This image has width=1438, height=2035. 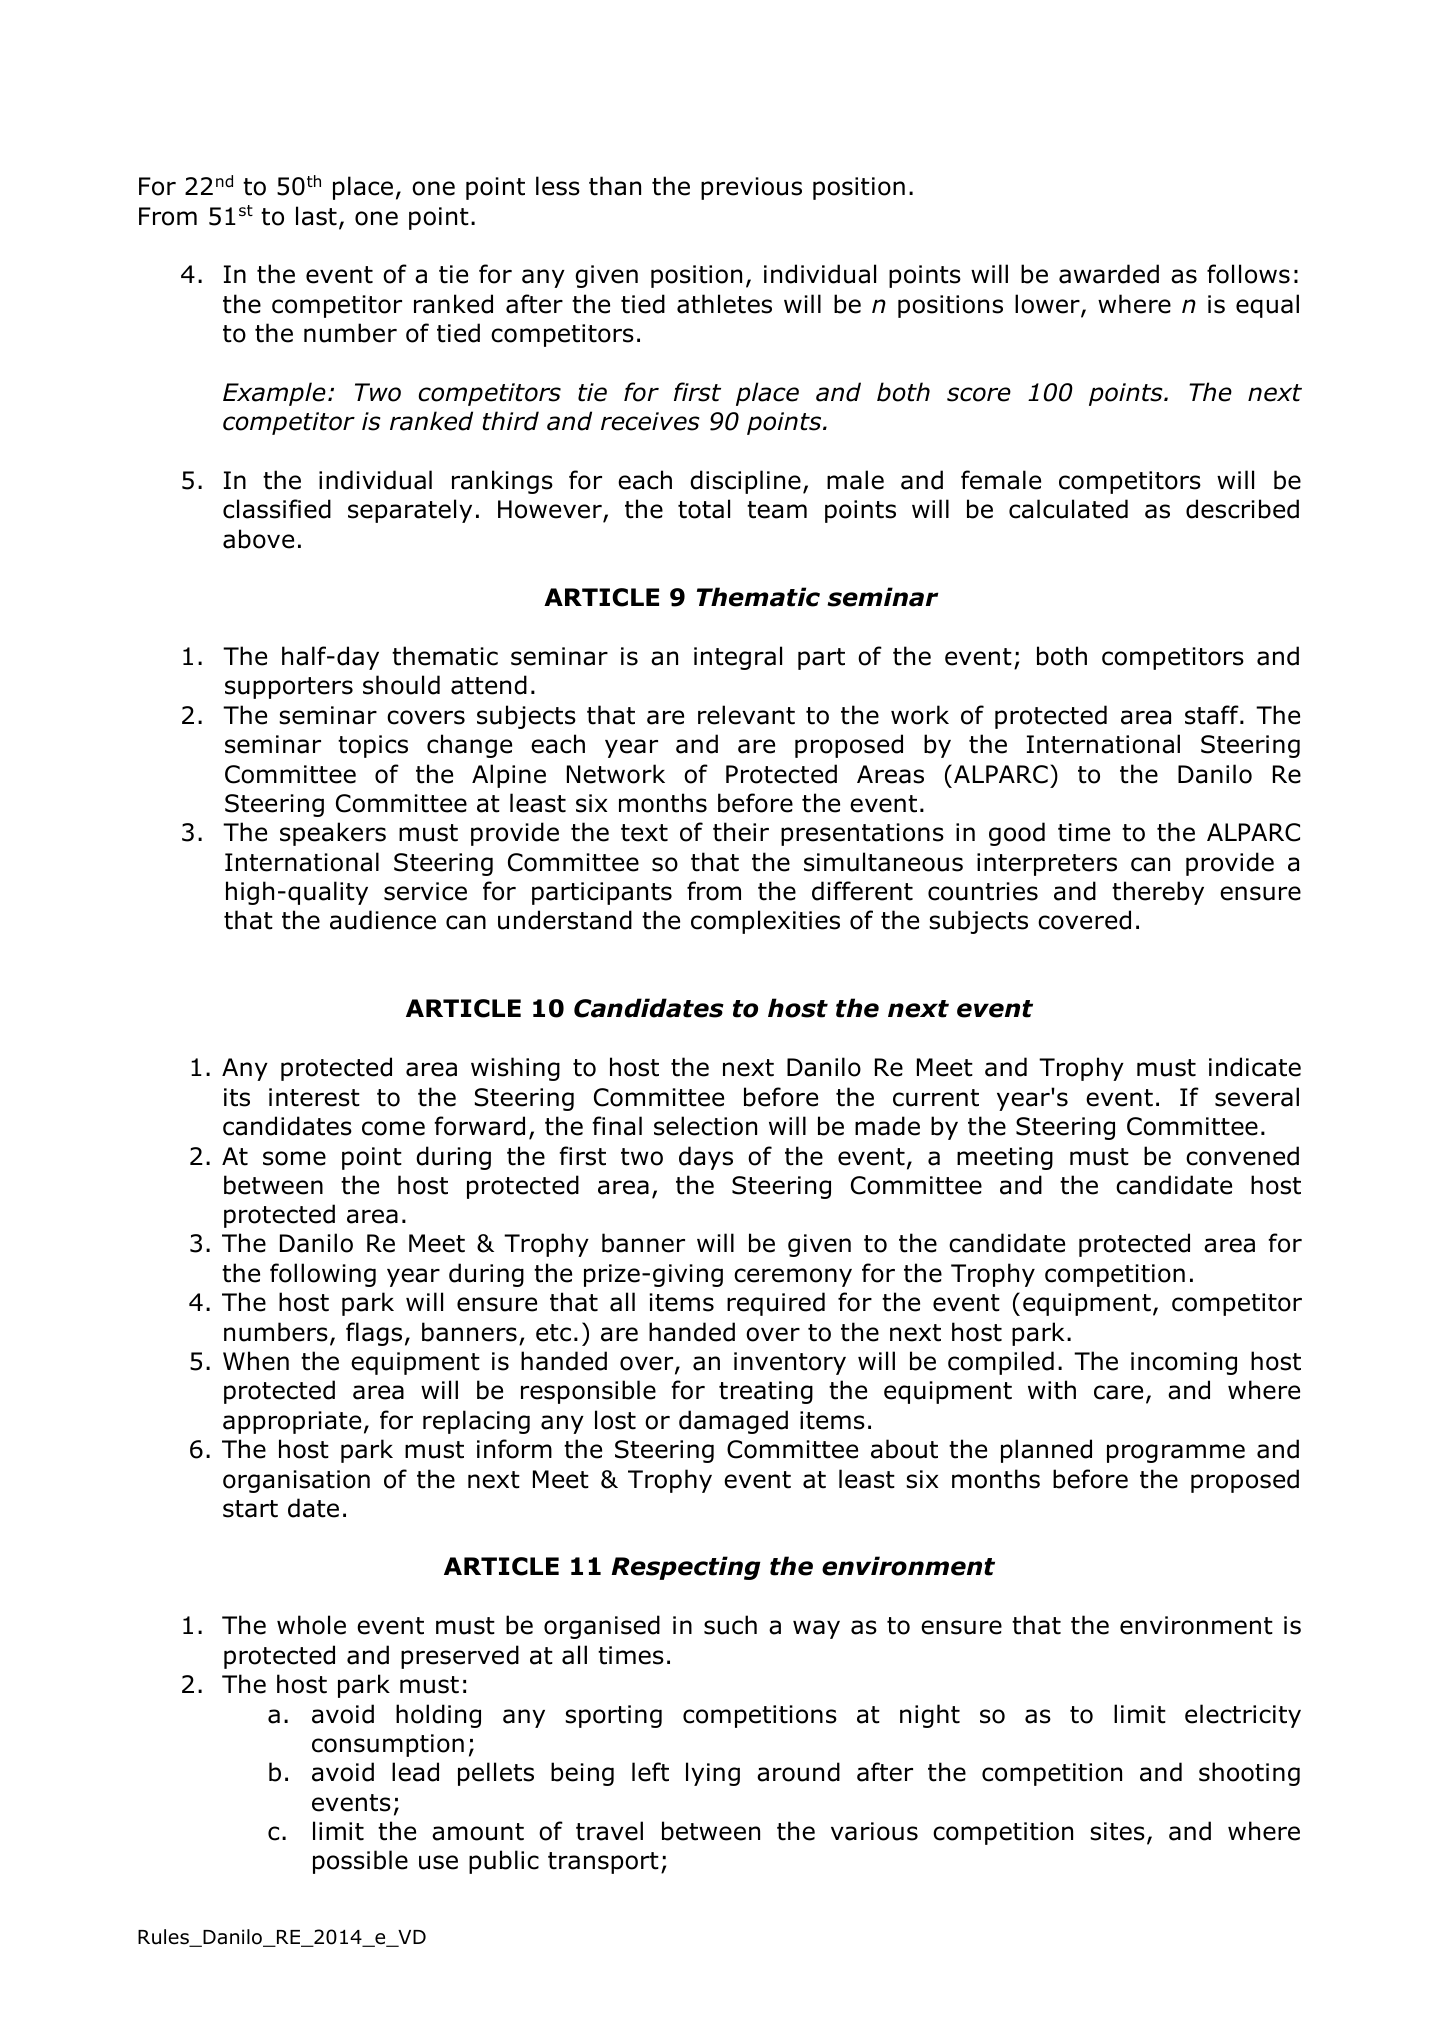 I want to click on previous, so click(x=751, y=188).
